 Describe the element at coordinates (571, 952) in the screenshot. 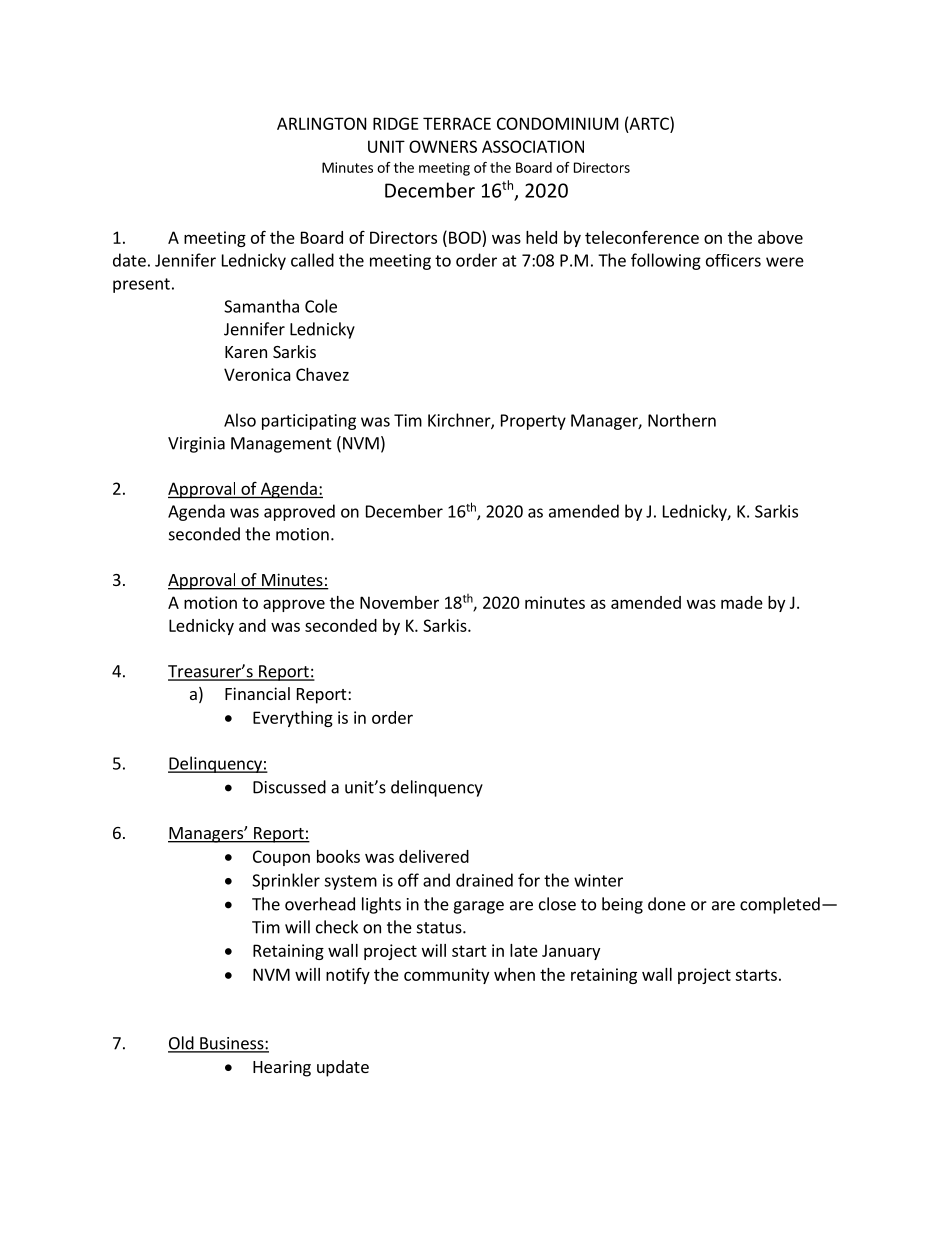

I see `January` at that location.
